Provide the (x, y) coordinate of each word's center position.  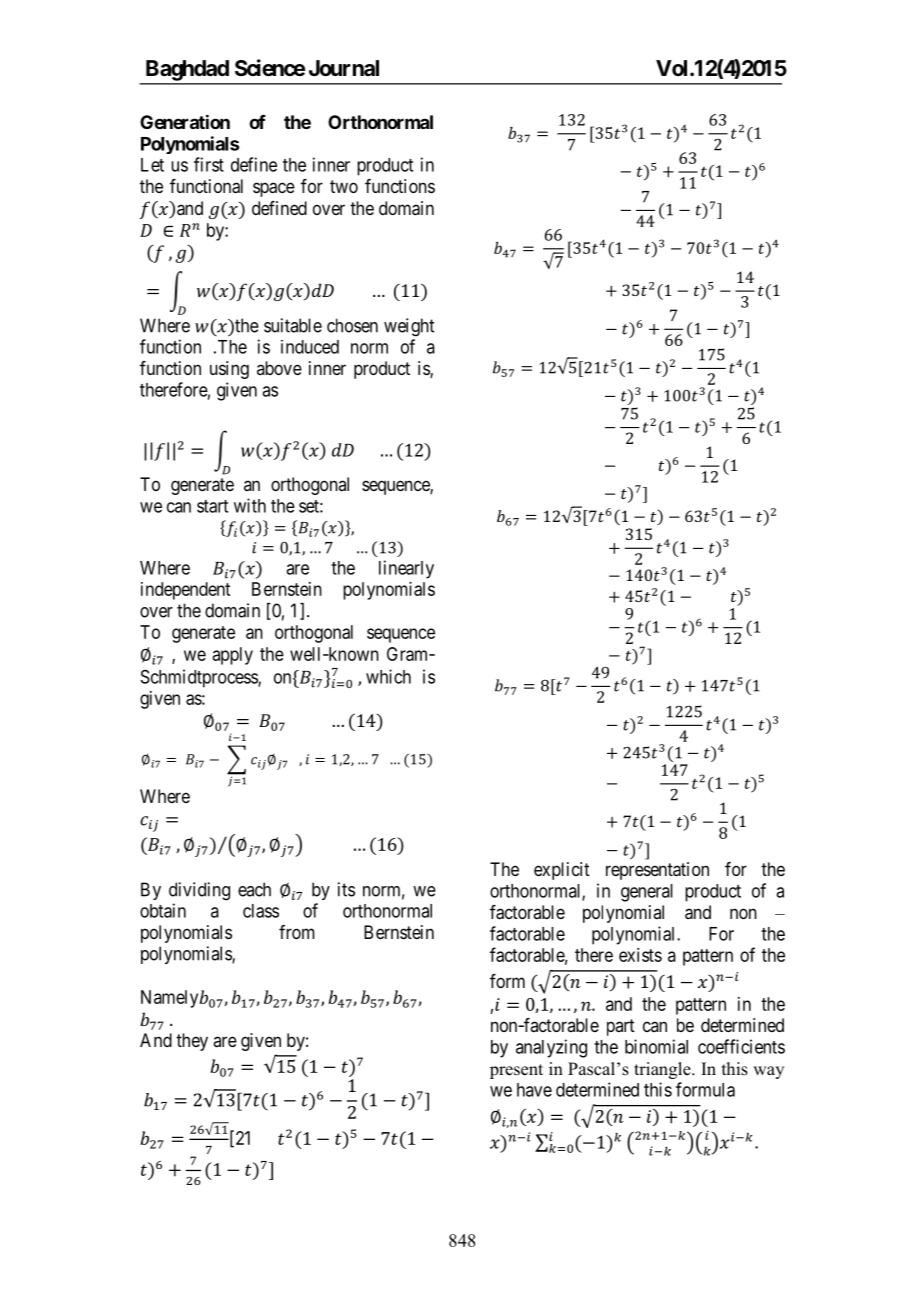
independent (185, 591)
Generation (185, 121)
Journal (344, 68)
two (344, 186)
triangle (663, 1070)
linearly (406, 569)
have (534, 1090)
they (192, 1042)
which (388, 676)
